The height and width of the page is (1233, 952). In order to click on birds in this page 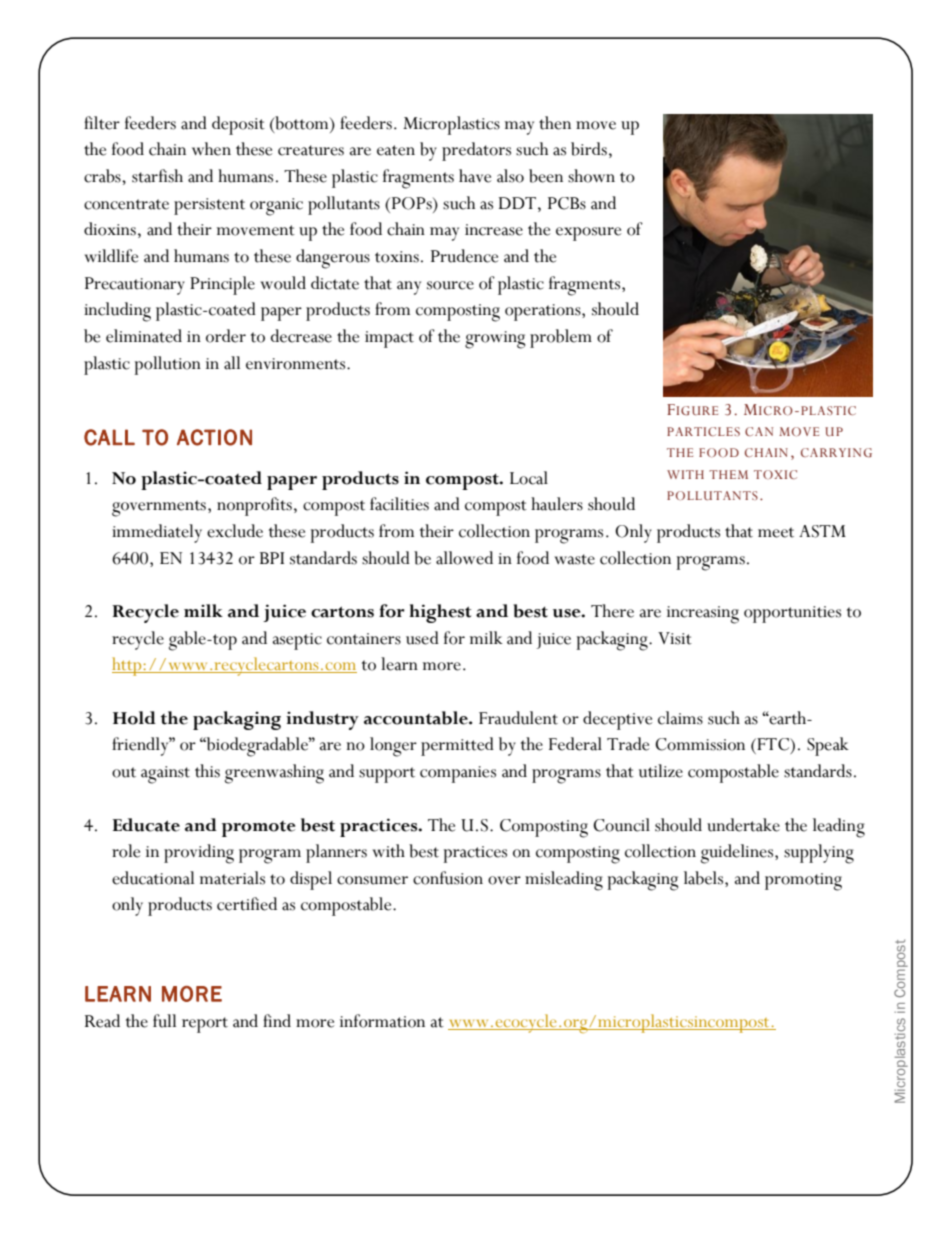, I will do `click(589, 149)`.
